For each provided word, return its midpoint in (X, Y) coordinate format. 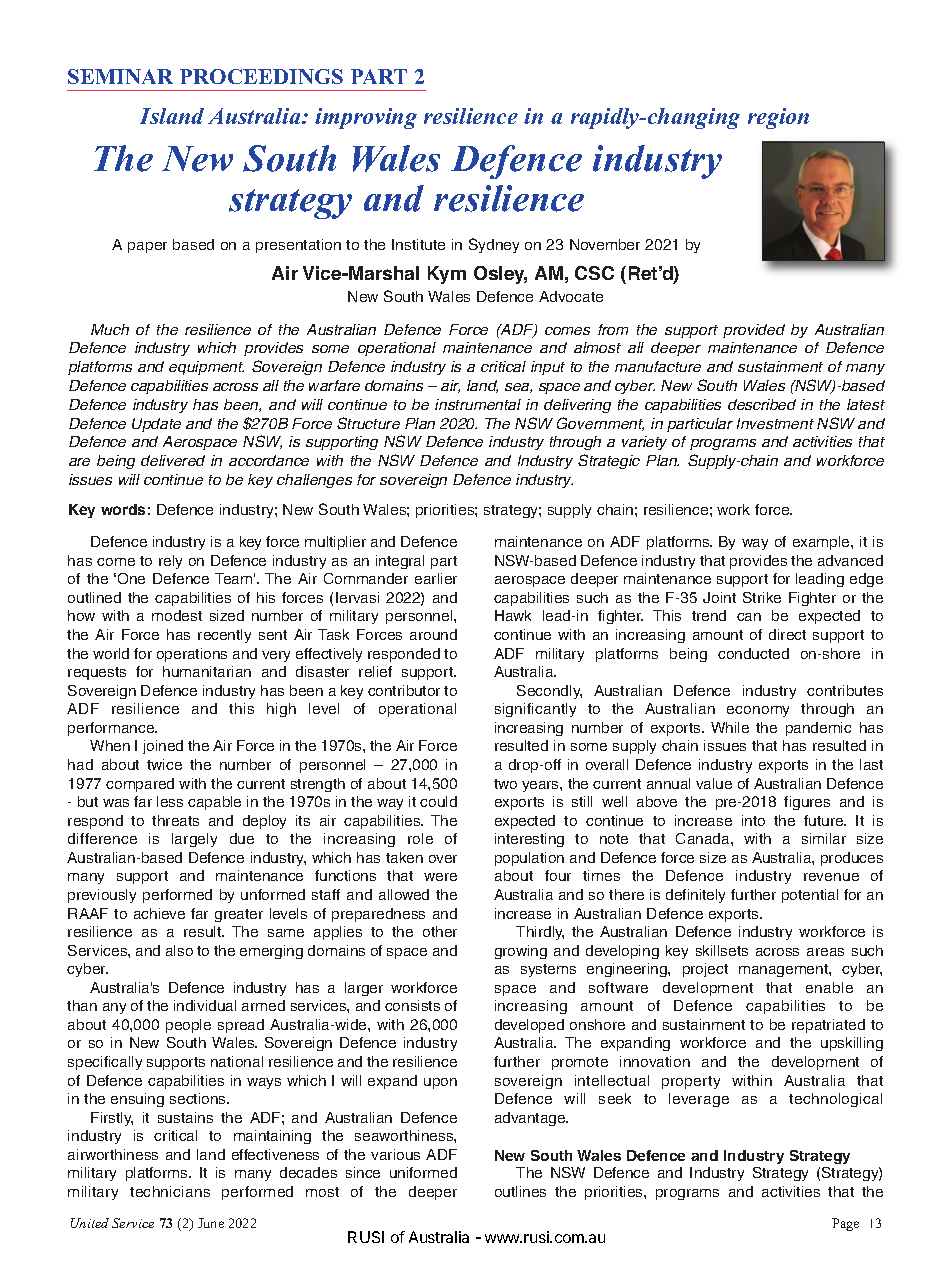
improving (366, 118)
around (433, 634)
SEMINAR (120, 76)
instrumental (478, 404)
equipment (206, 368)
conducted (753, 653)
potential (810, 896)
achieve (159, 913)
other (440, 931)
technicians (170, 1191)
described (762, 404)
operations (192, 655)
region (778, 118)
